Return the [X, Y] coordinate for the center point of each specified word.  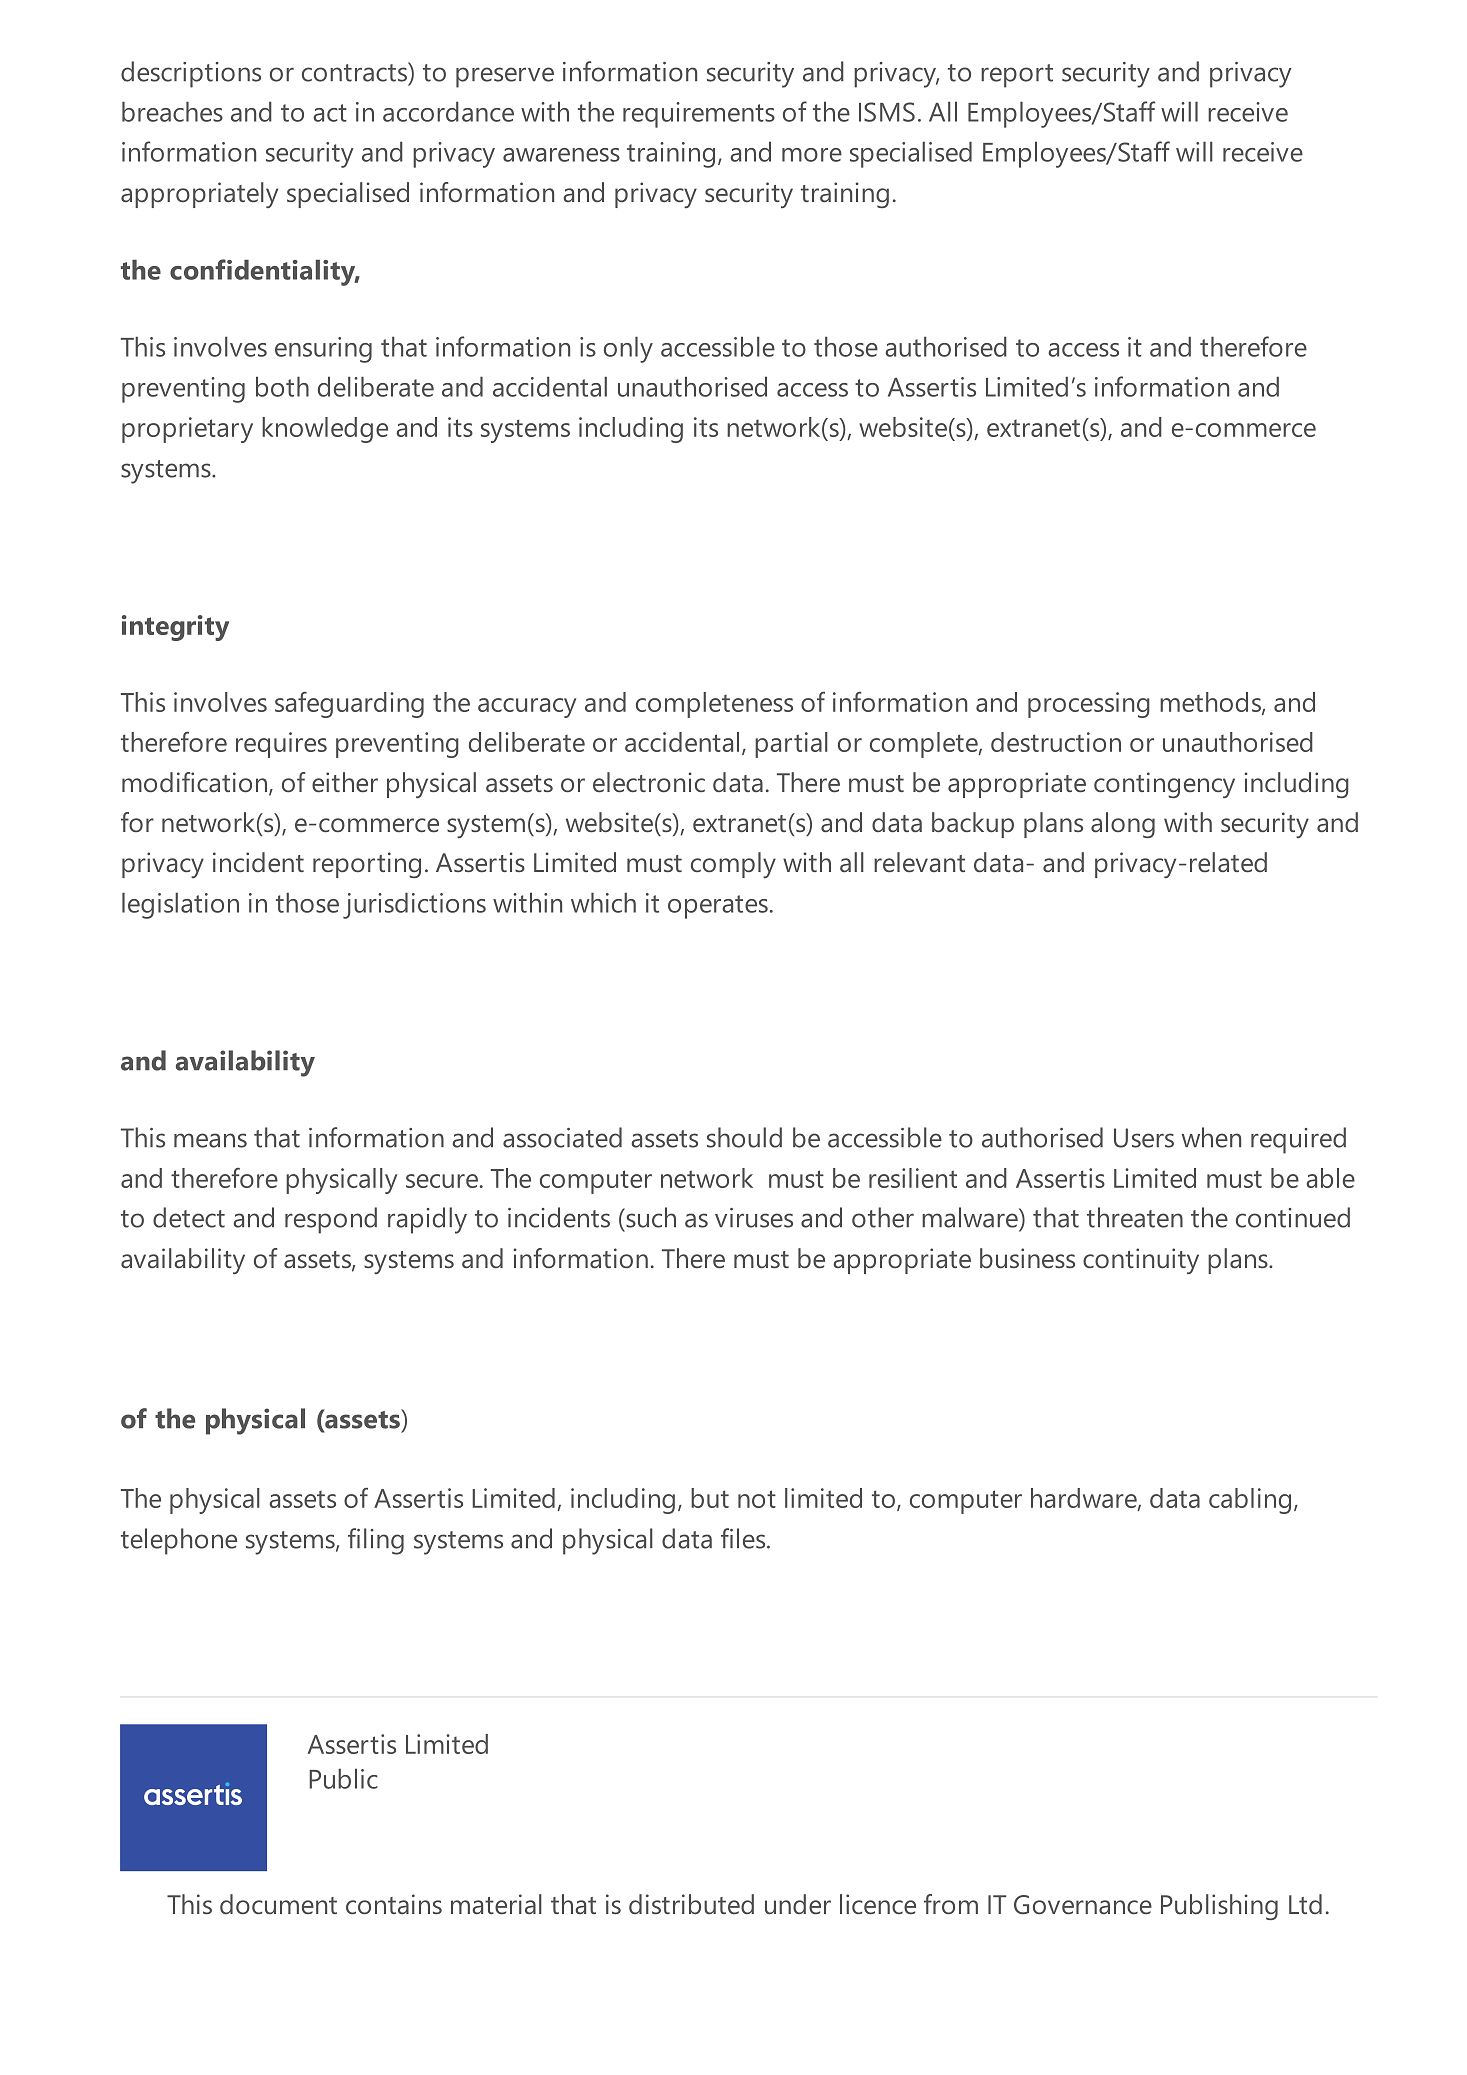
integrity [175, 628]
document [278, 1904]
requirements [699, 115]
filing [376, 1541]
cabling [1250, 1501]
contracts [355, 72]
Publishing [1219, 1907]
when [1211, 1137]
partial [791, 745]
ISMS [887, 112]
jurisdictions [414, 906]
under [798, 1904]
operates [718, 907]
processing [1089, 705]
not [757, 1499]
